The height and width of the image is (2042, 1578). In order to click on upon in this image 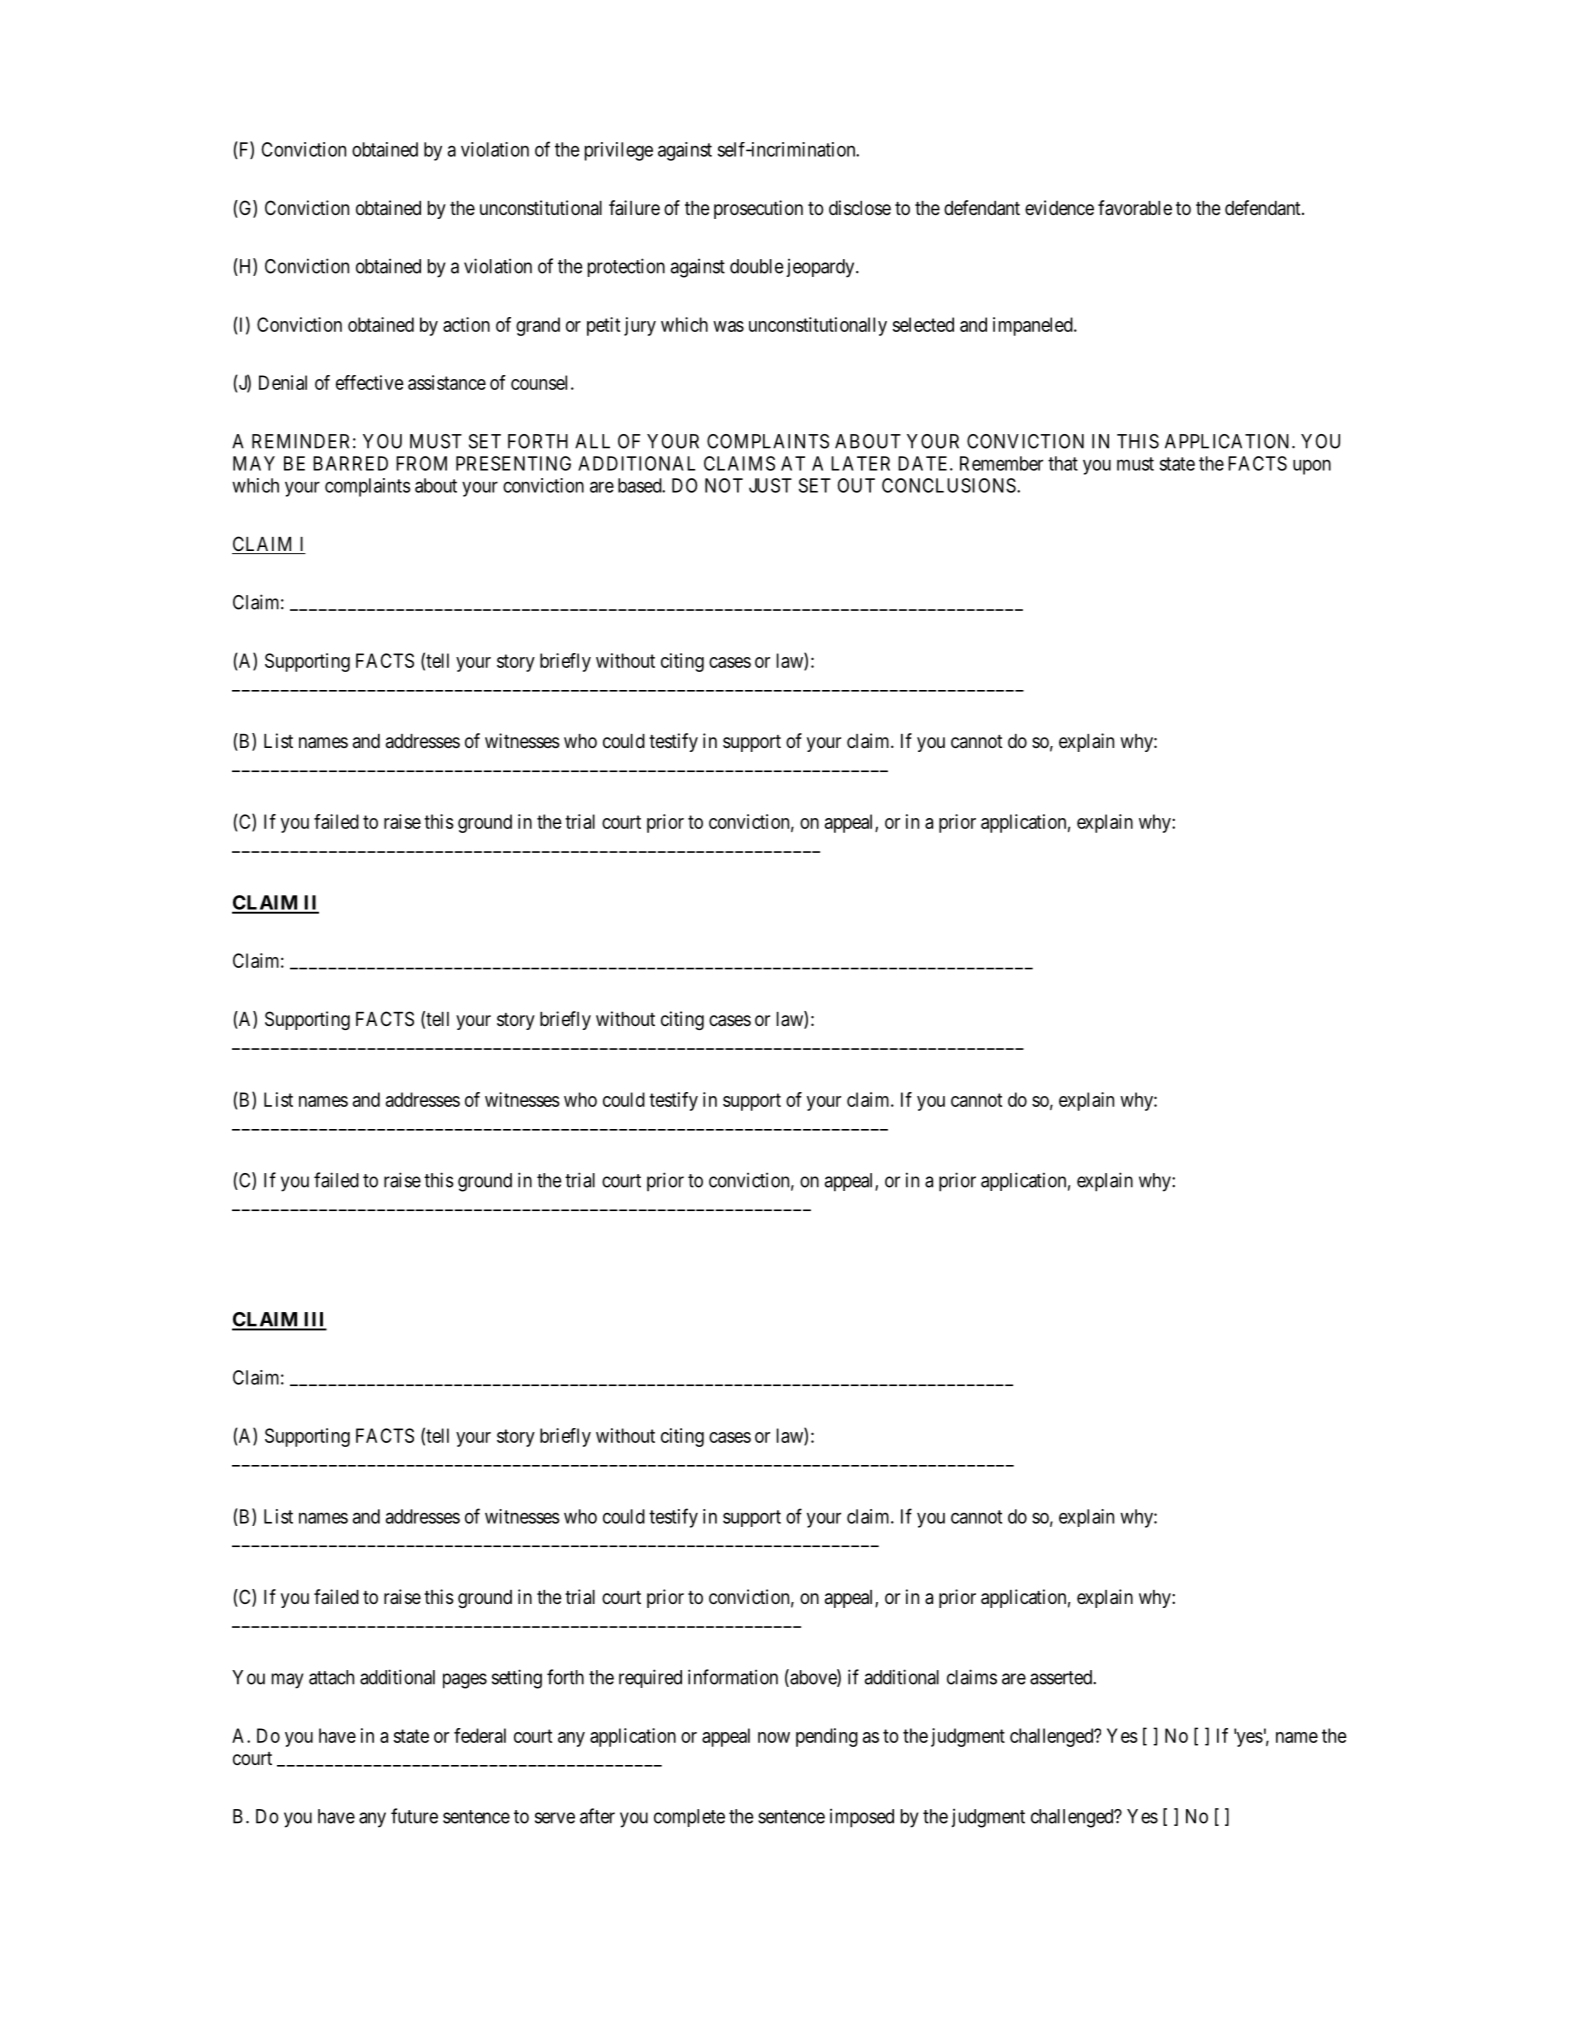, I will do `click(1312, 467)`.
